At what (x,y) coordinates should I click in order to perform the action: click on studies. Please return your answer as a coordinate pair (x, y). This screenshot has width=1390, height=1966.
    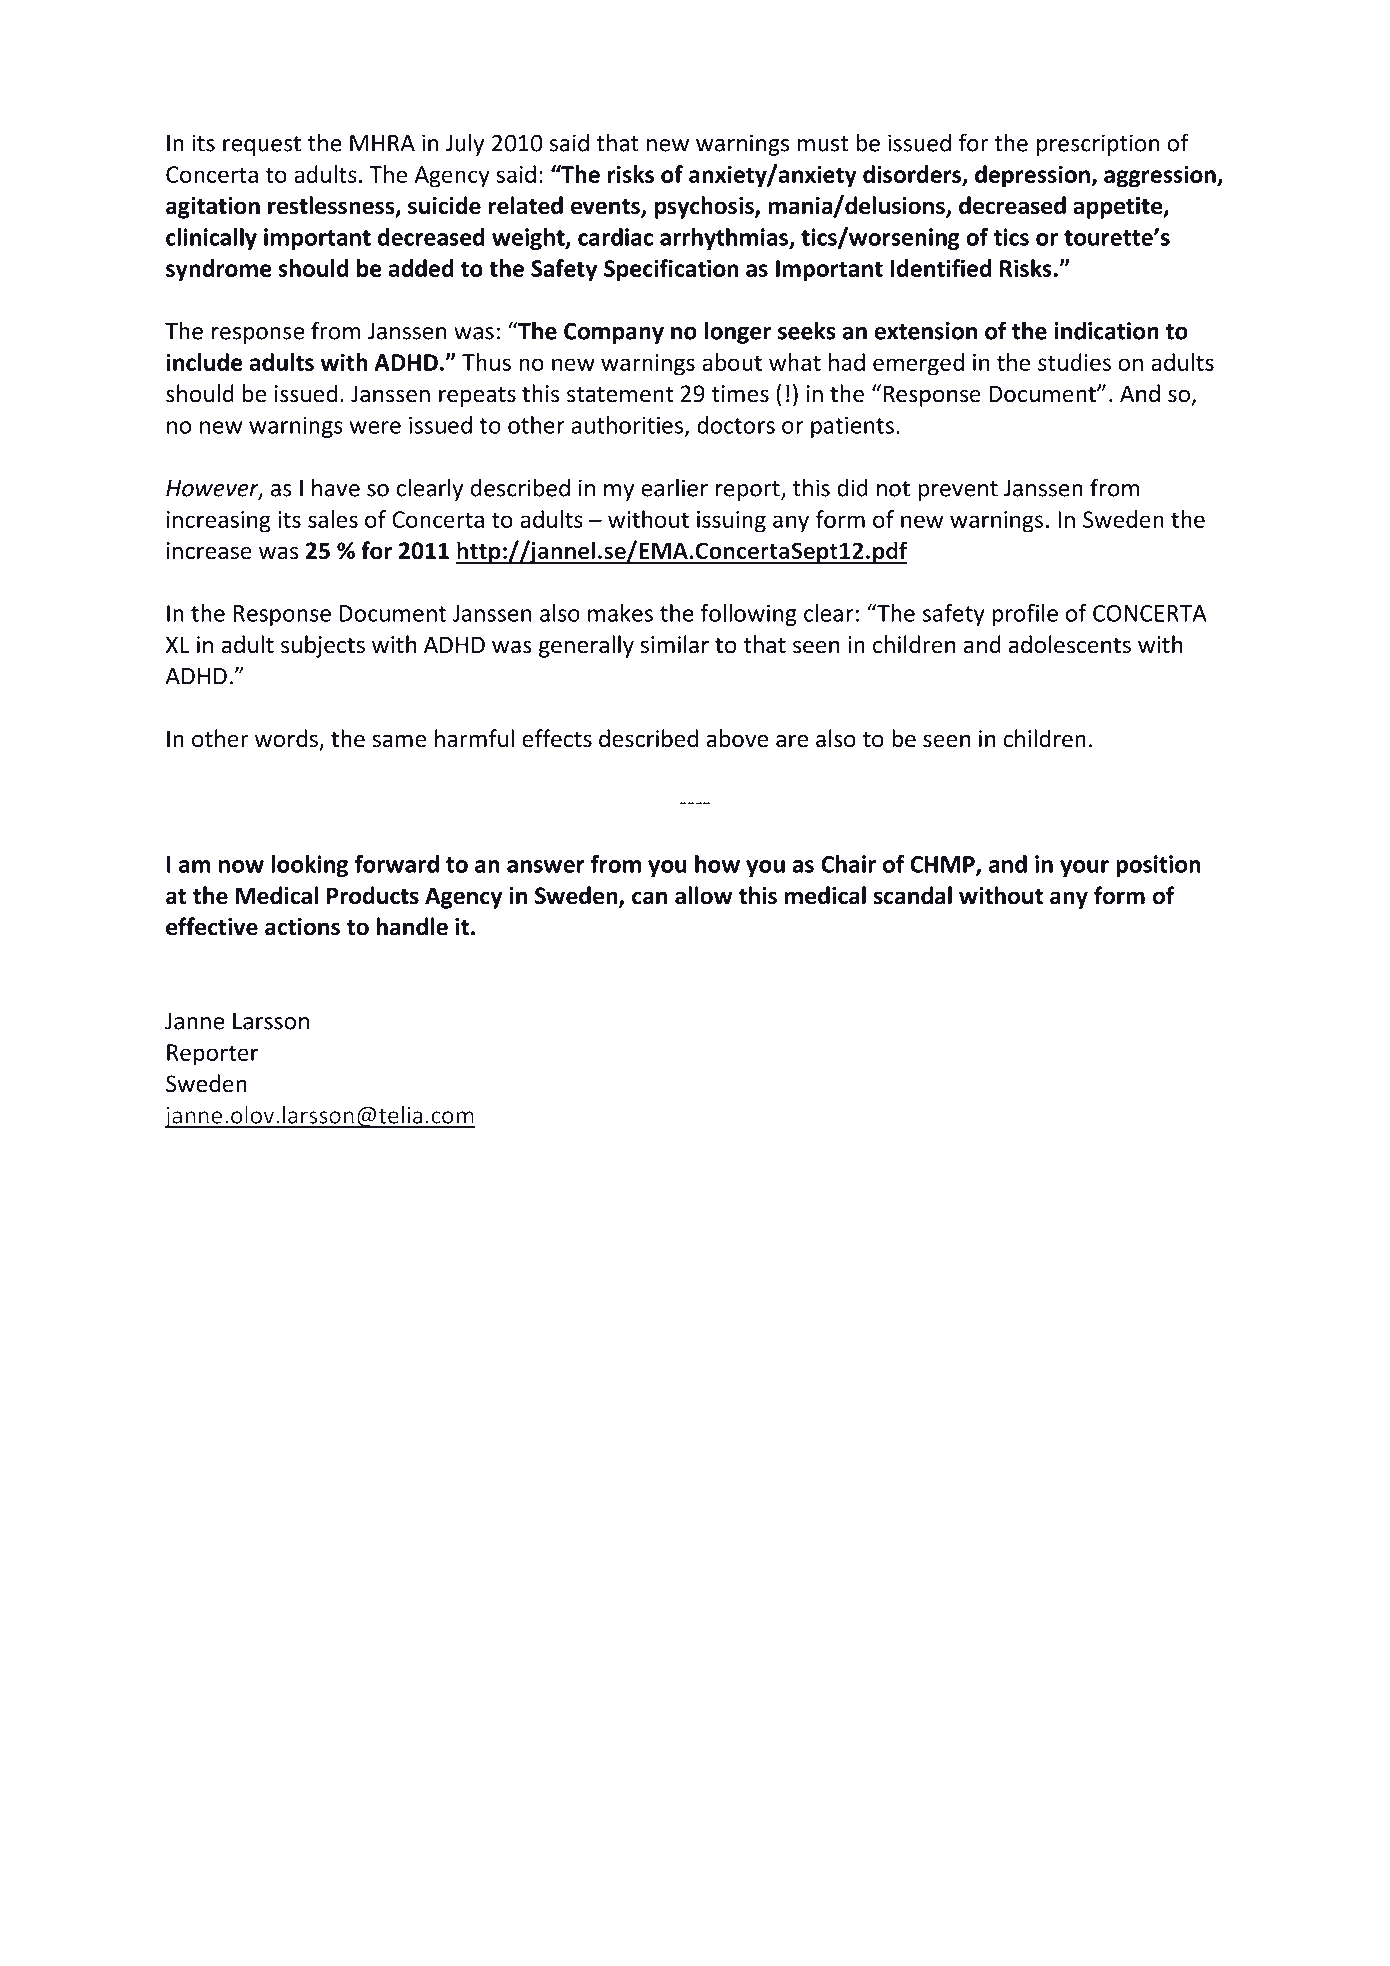
    Looking at the image, I should click on (1074, 362).
